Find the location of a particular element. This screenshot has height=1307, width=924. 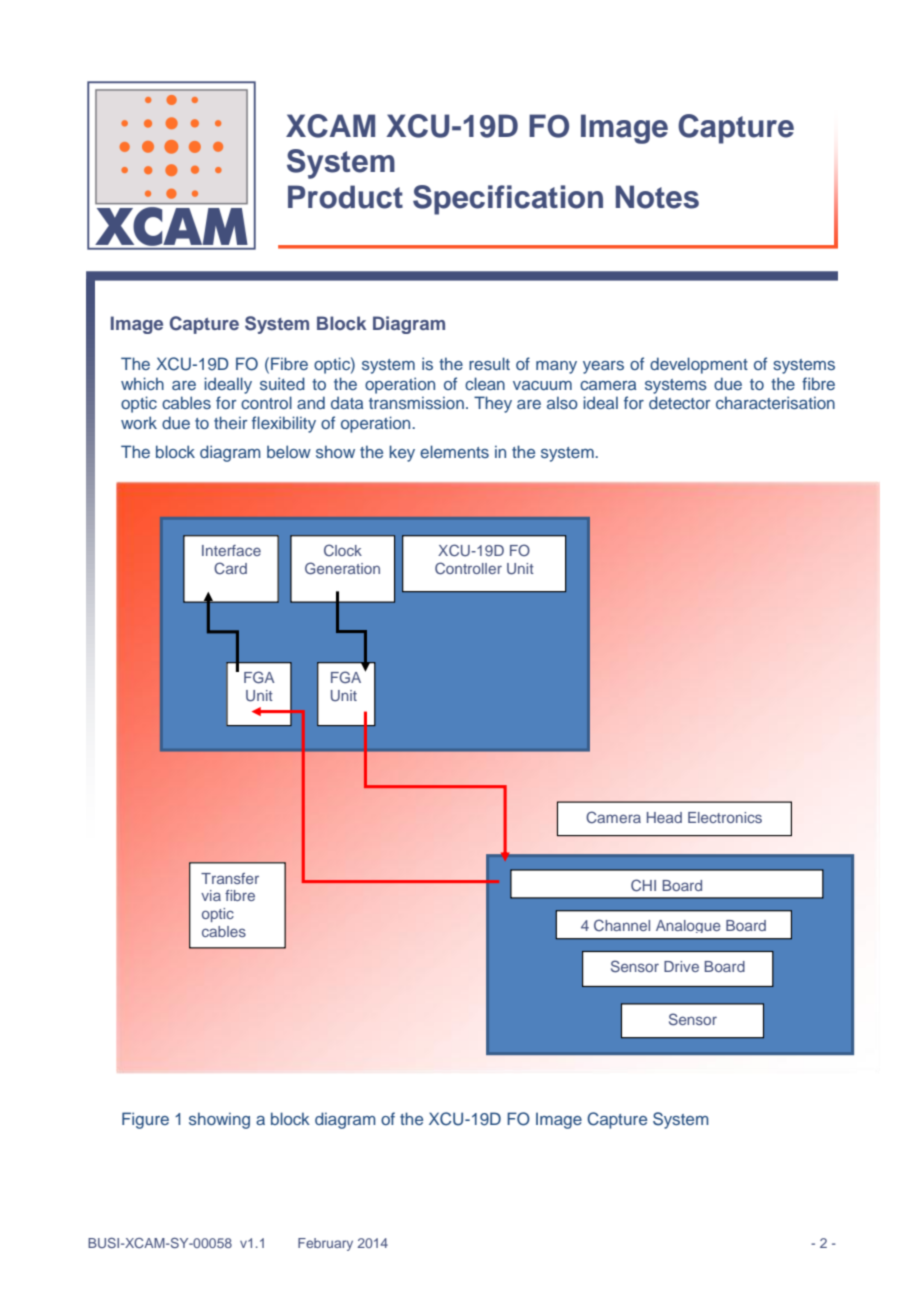

Generation is located at coordinates (342, 568).
